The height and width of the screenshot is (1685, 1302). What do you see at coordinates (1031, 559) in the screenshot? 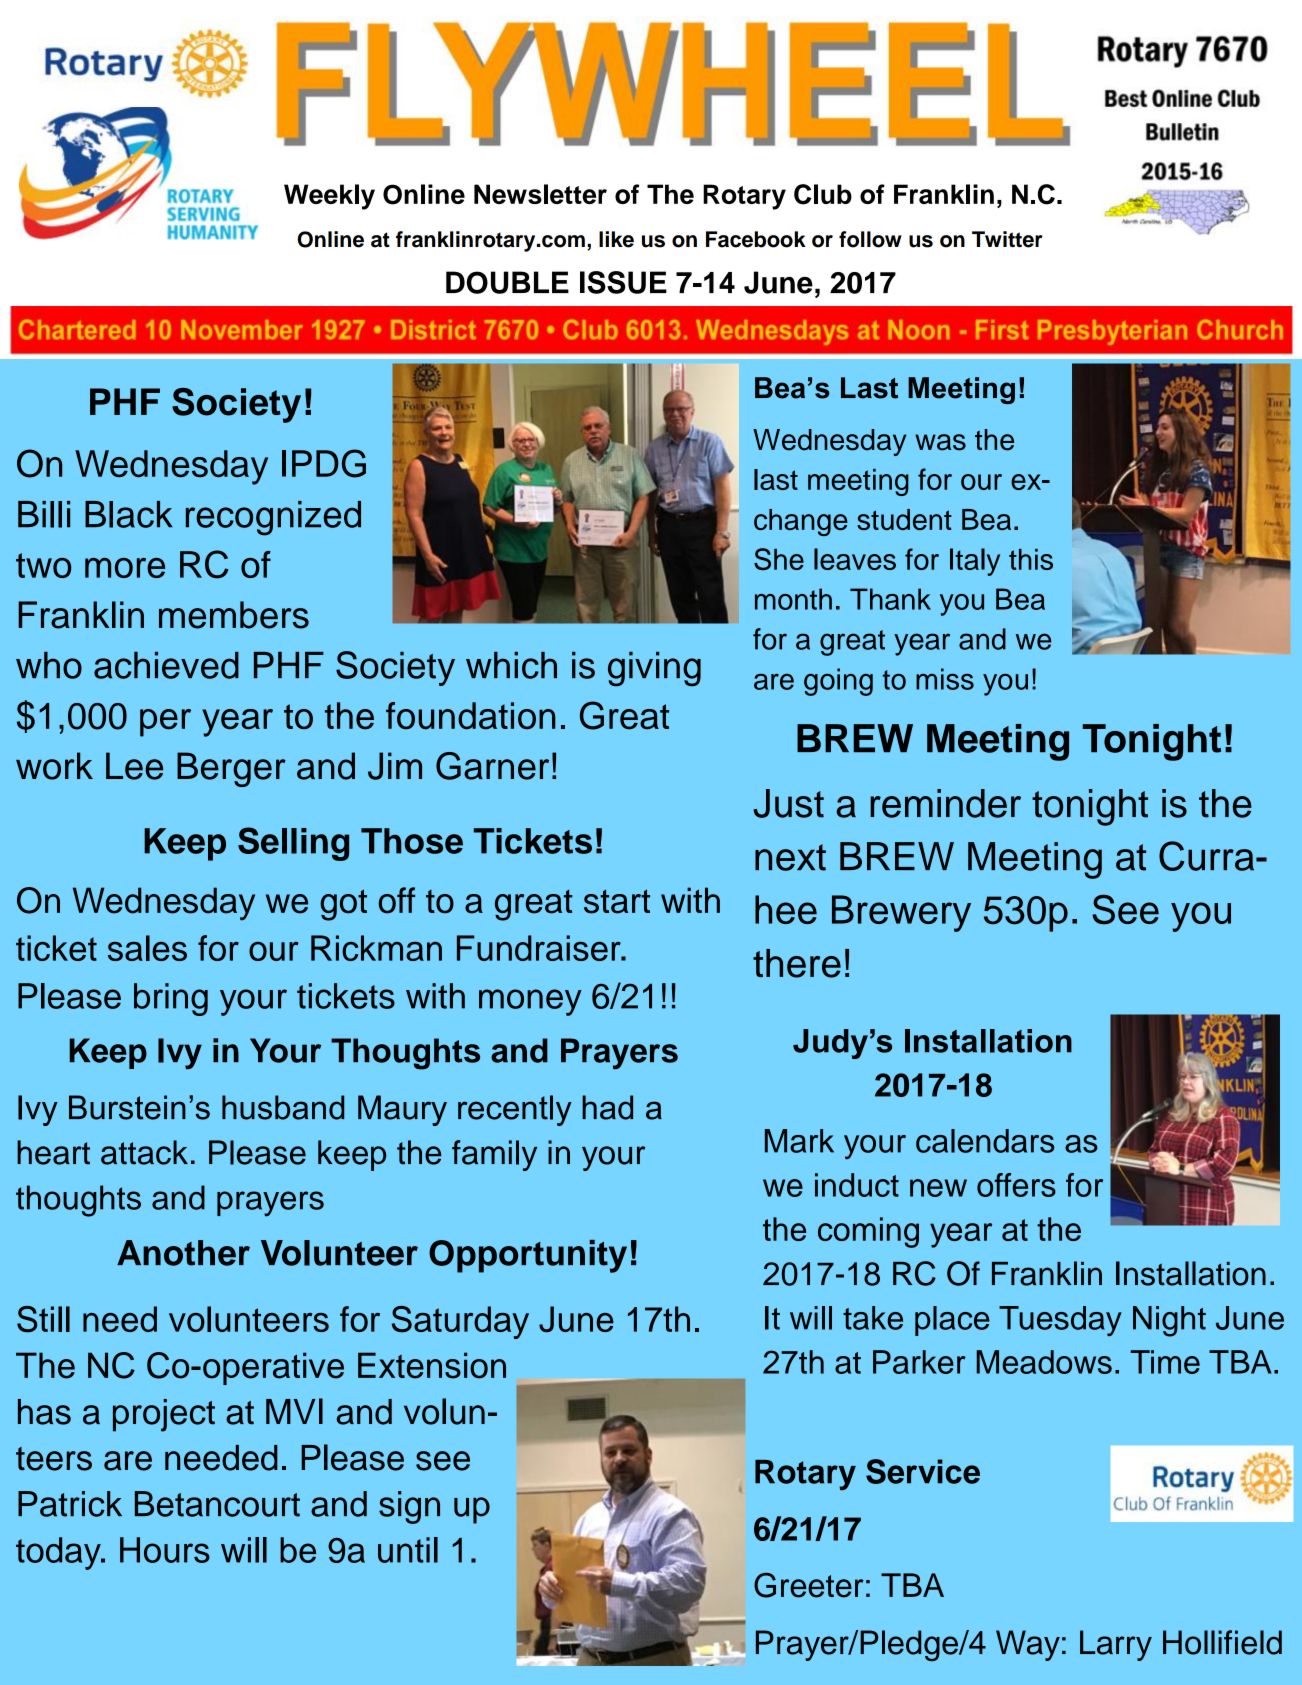
I see `this` at bounding box center [1031, 559].
